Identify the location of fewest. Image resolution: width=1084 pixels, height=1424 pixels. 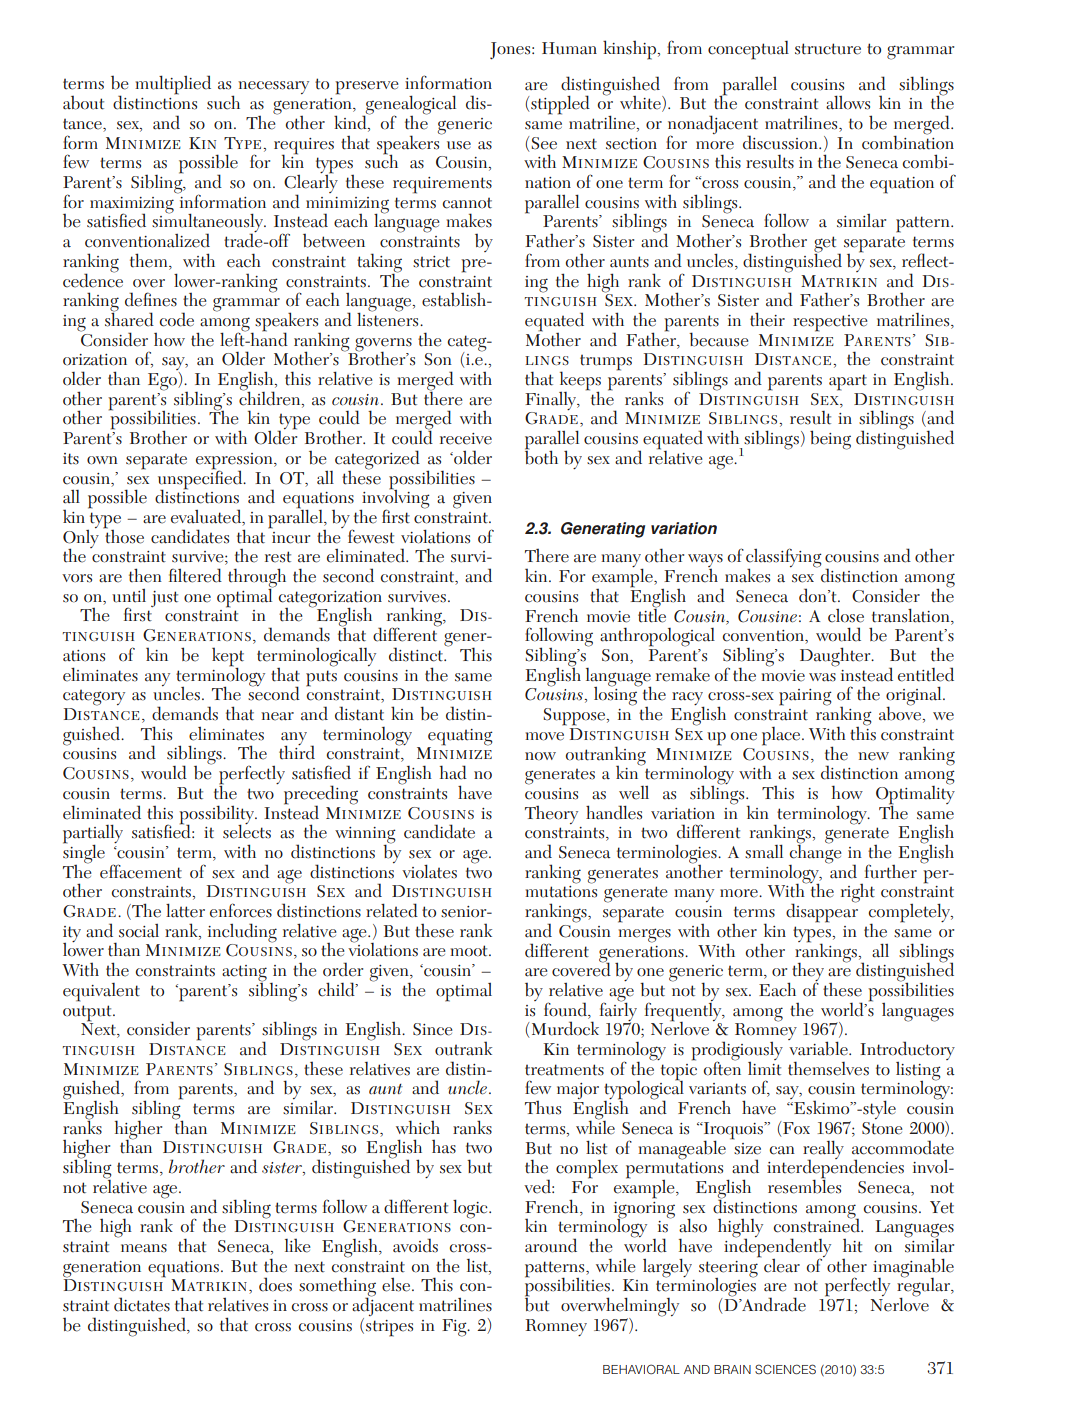
(371, 536).
